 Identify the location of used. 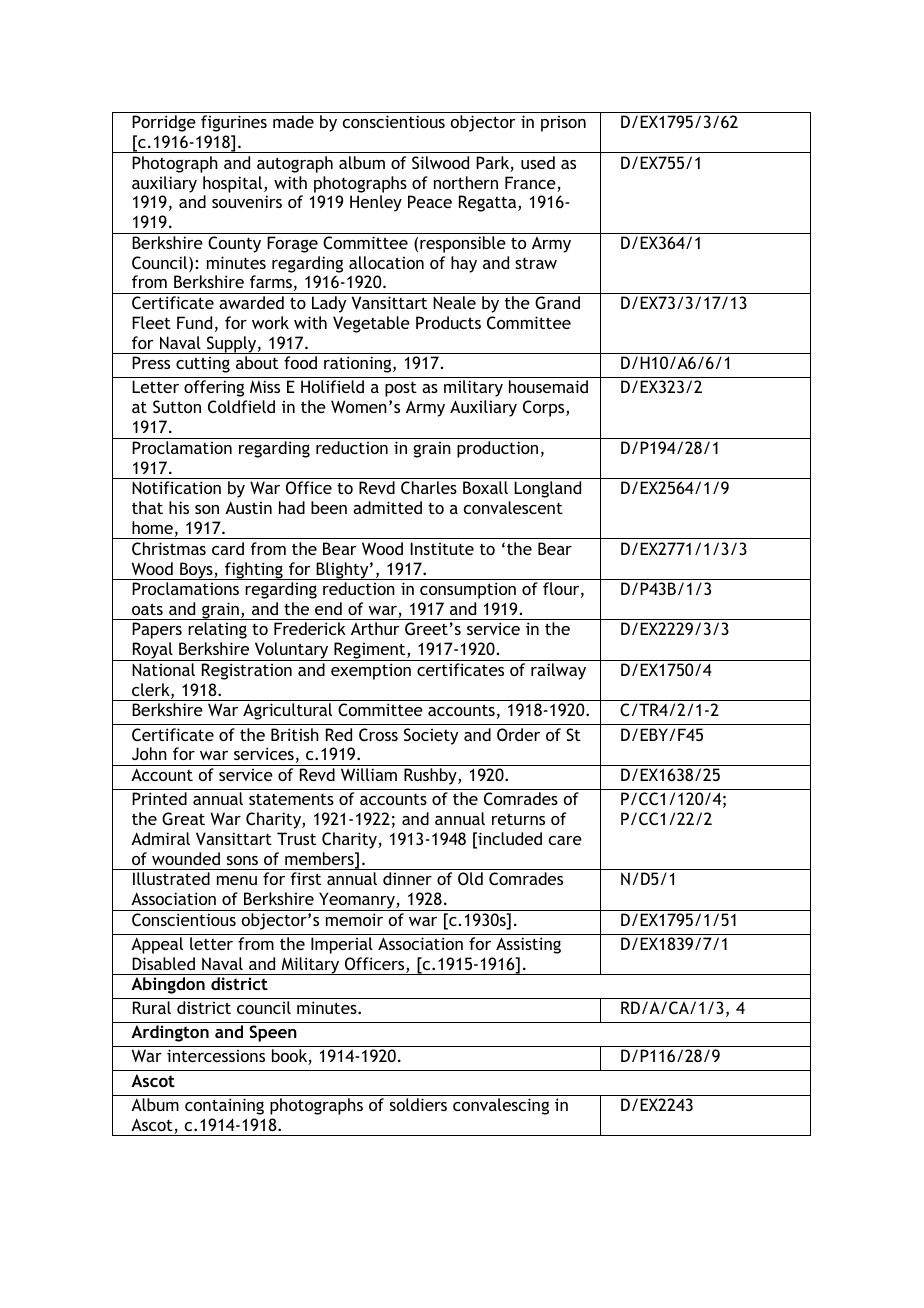
(538, 162).
